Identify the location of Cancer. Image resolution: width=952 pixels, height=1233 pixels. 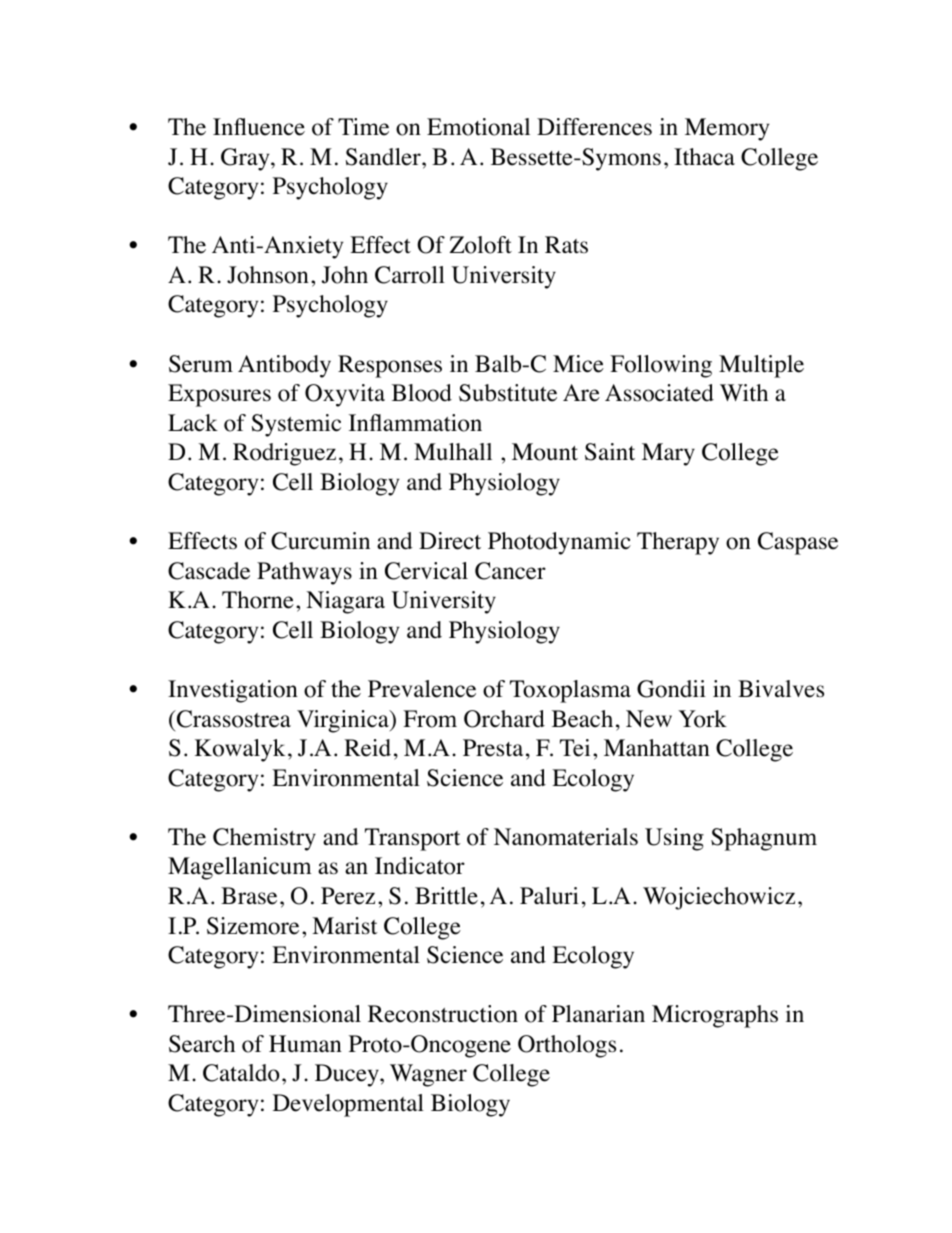
(510, 571).
